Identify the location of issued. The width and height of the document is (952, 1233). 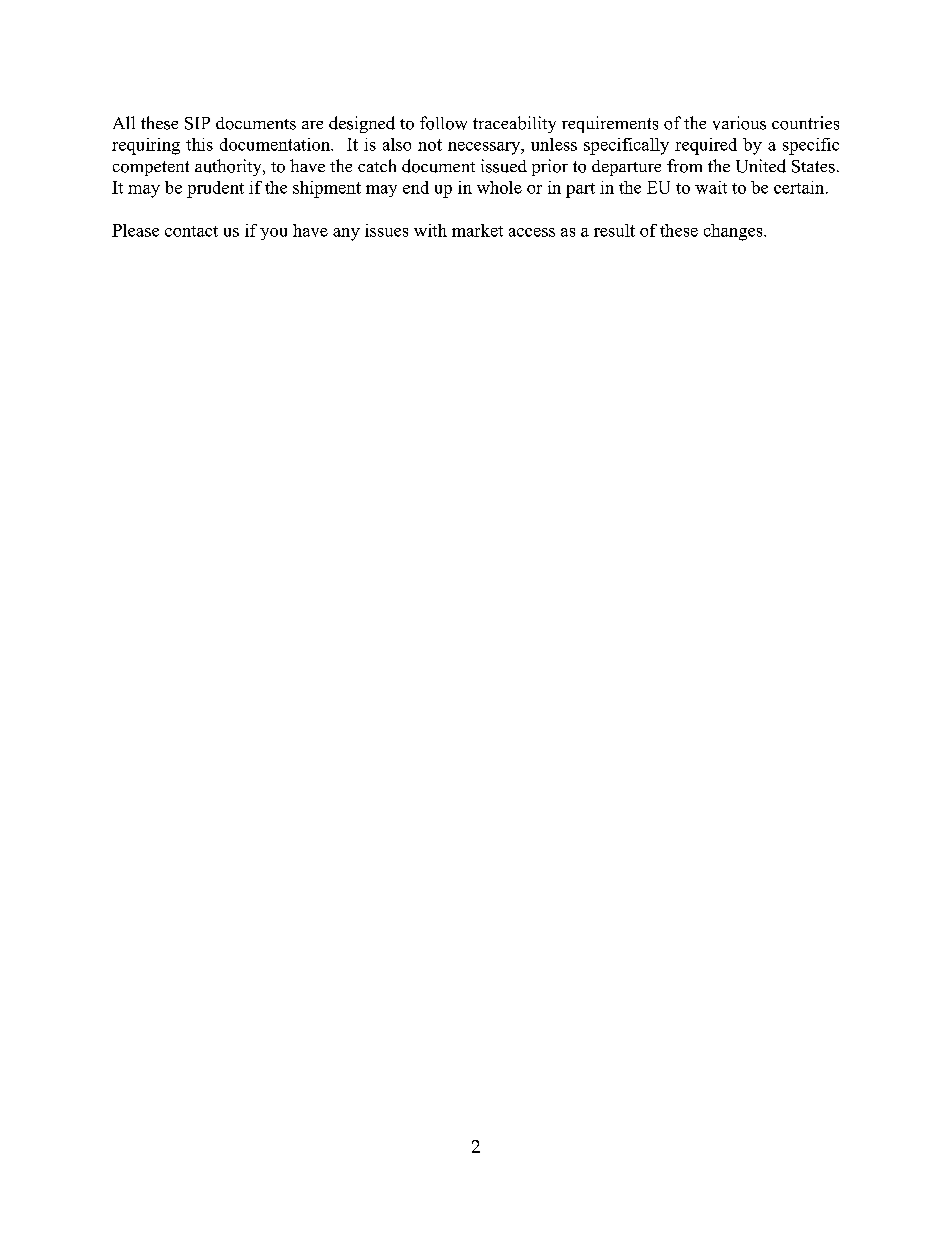
(504, 166).
